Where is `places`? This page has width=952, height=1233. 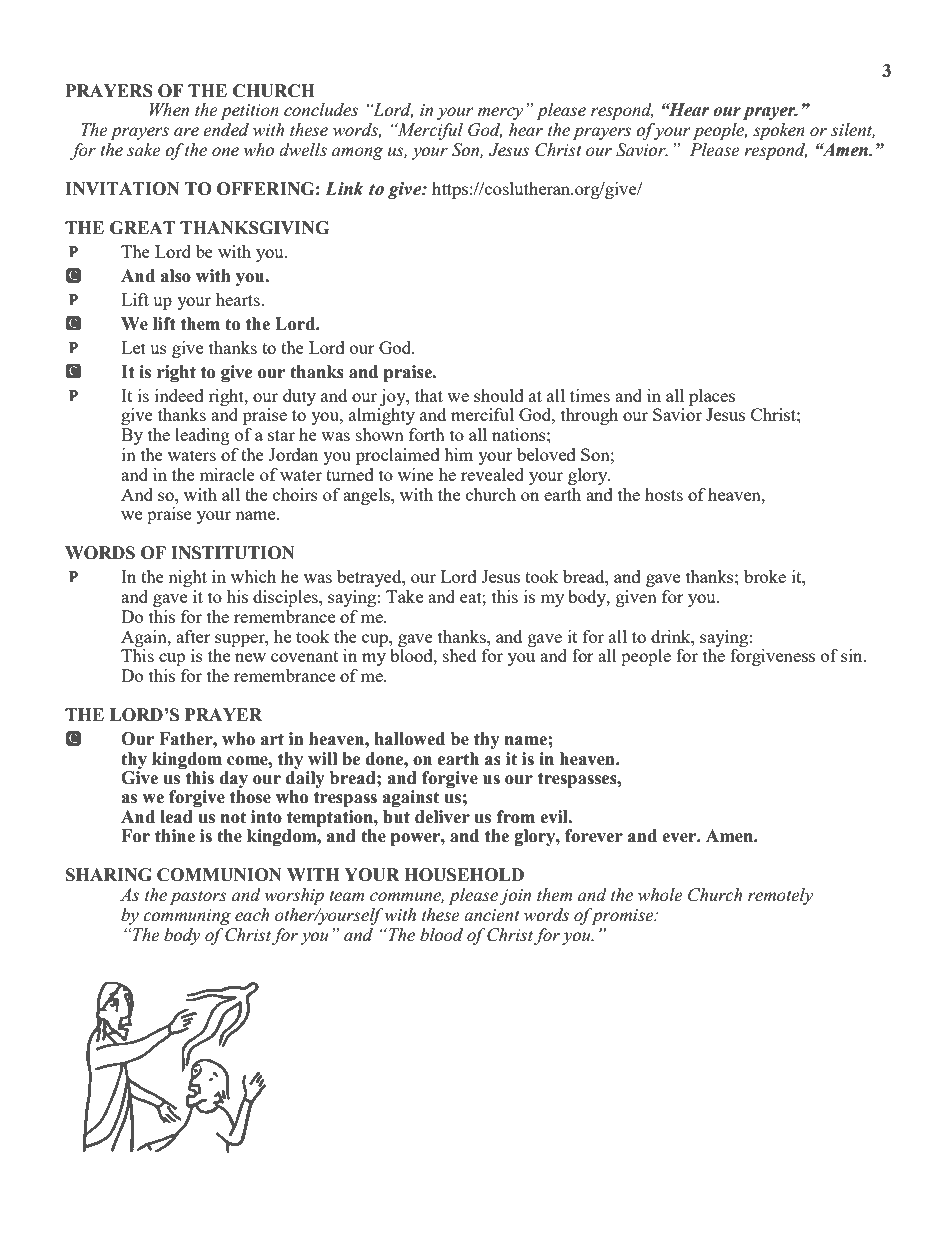 places is located at coordinates (712, 397).
